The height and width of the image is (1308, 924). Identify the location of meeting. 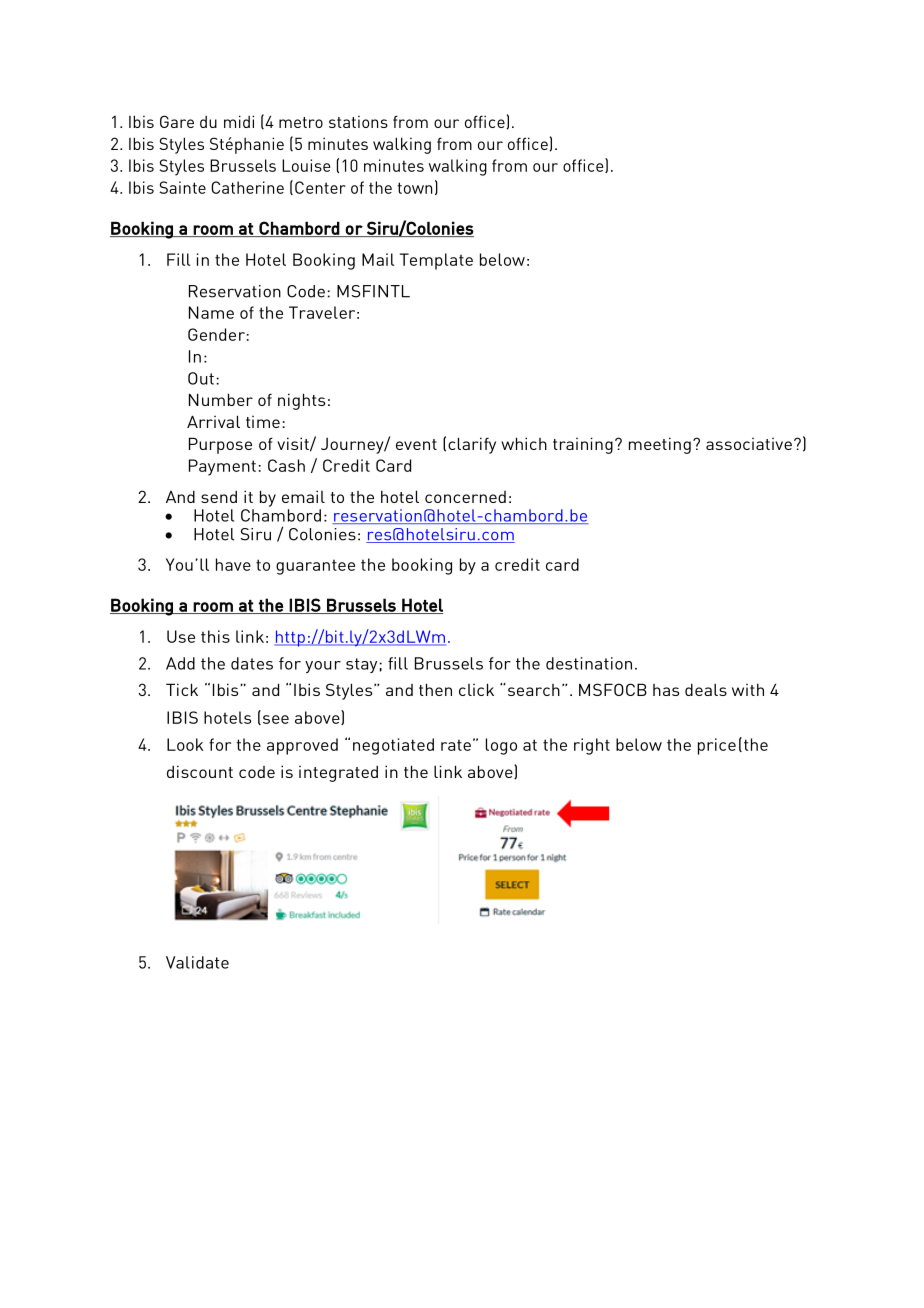
(660, 445).
